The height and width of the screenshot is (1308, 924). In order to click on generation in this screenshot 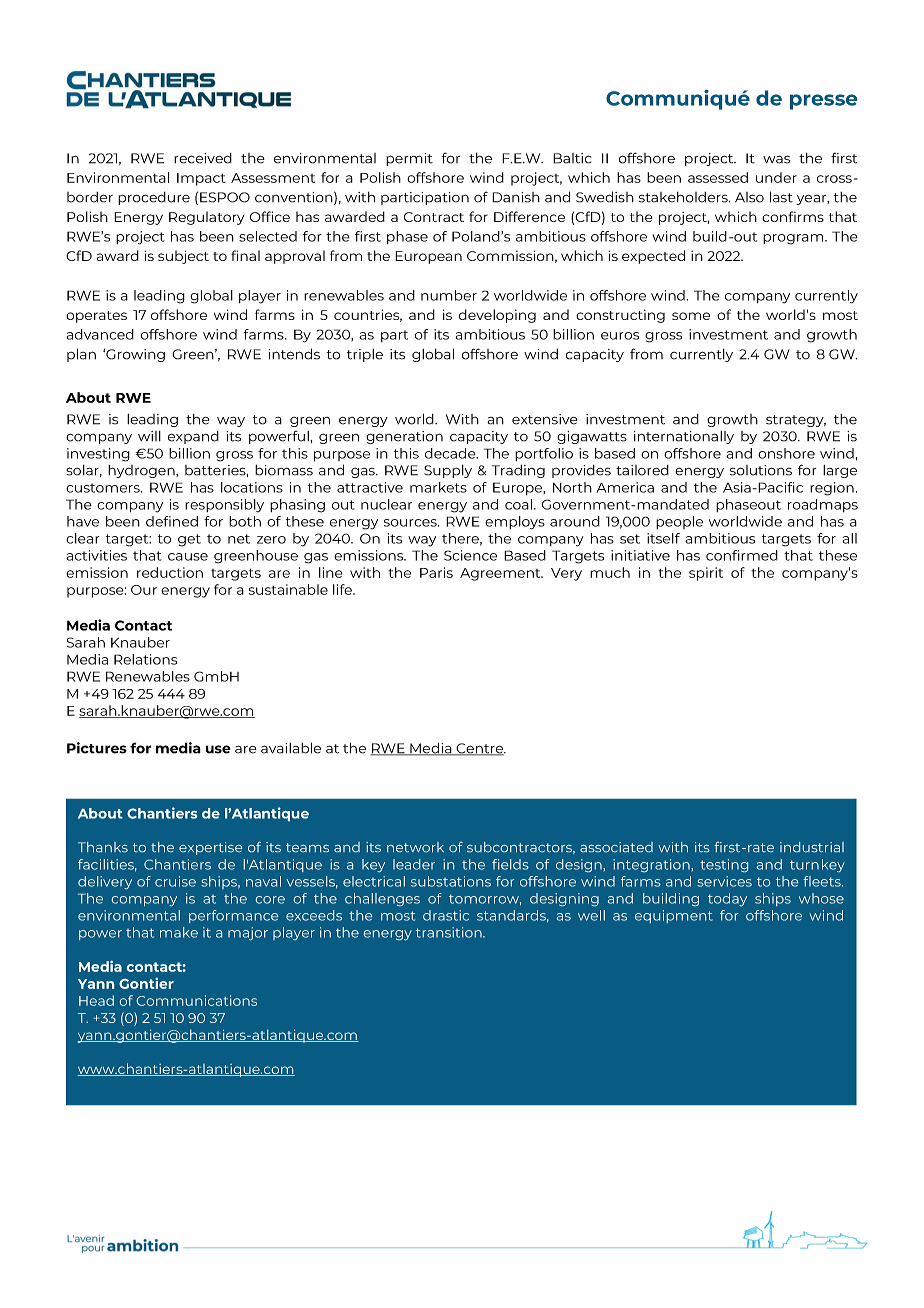, I will do `click(404, 437)`.
